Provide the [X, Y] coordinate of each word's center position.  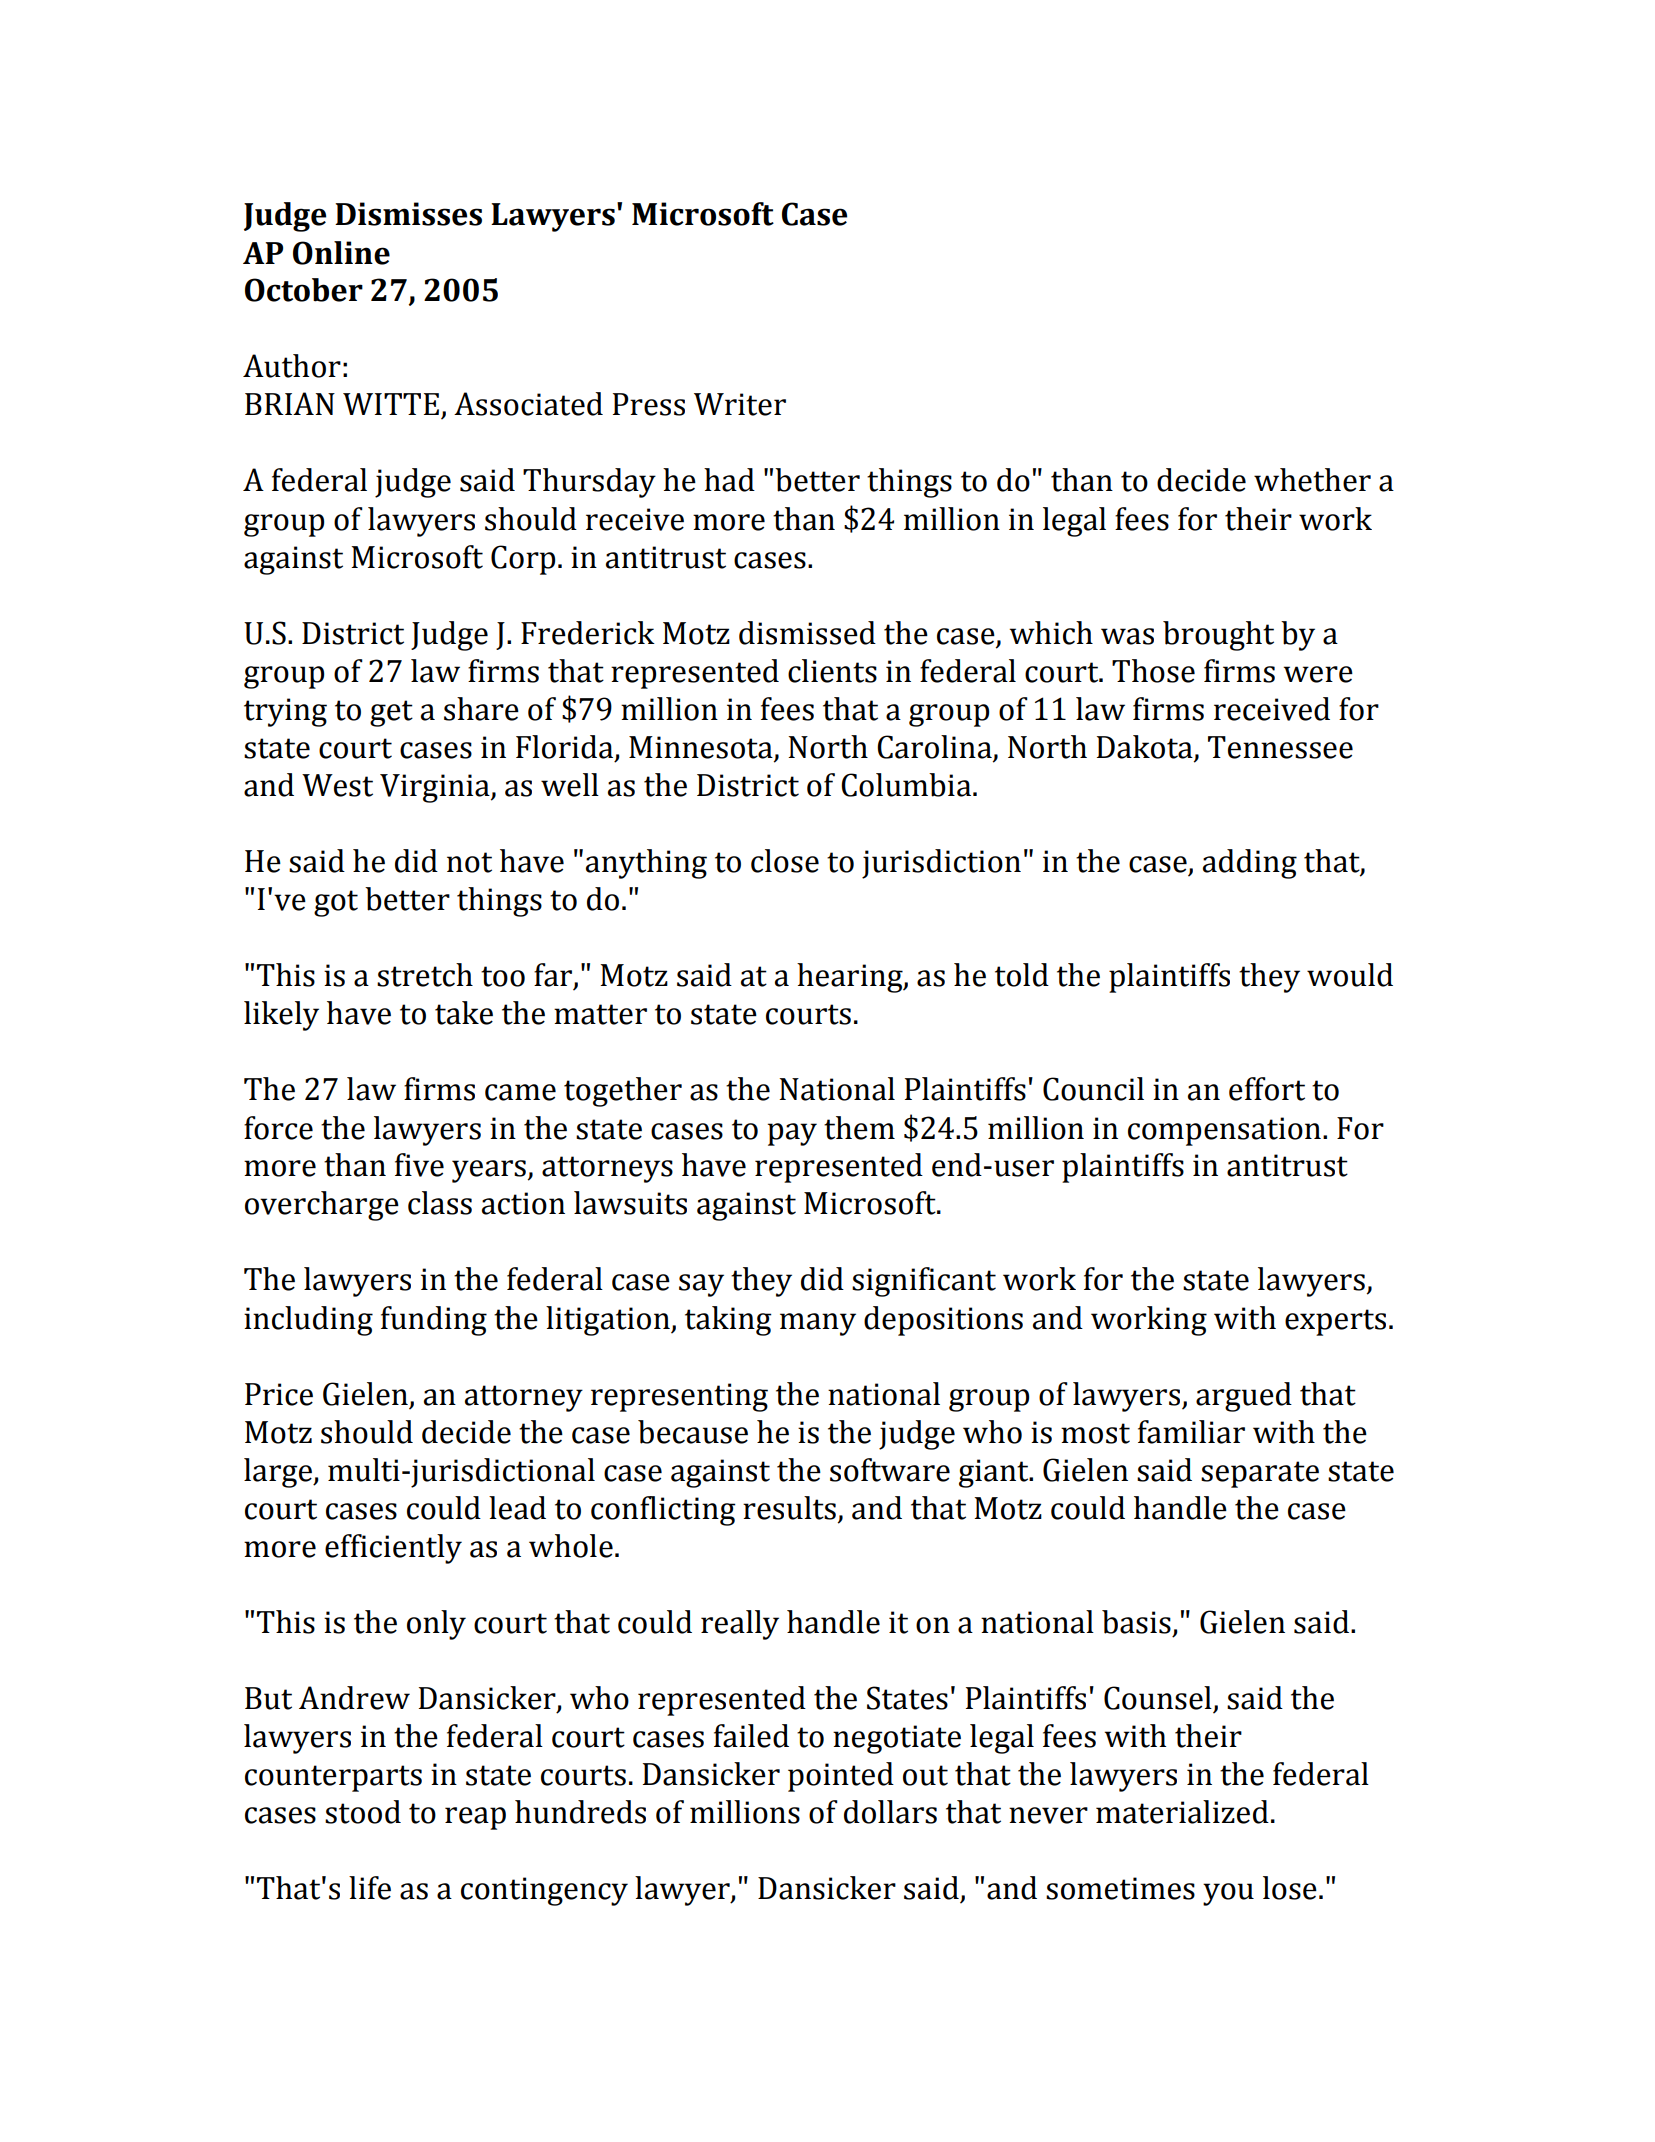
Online [341, 253]
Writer [740, 404]
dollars [890, 1812]
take [464, 1013]
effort [1267, 1089]
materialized [1182, 1812]
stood [363, 1812]
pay [792, 1134]
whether [1312, 480]
